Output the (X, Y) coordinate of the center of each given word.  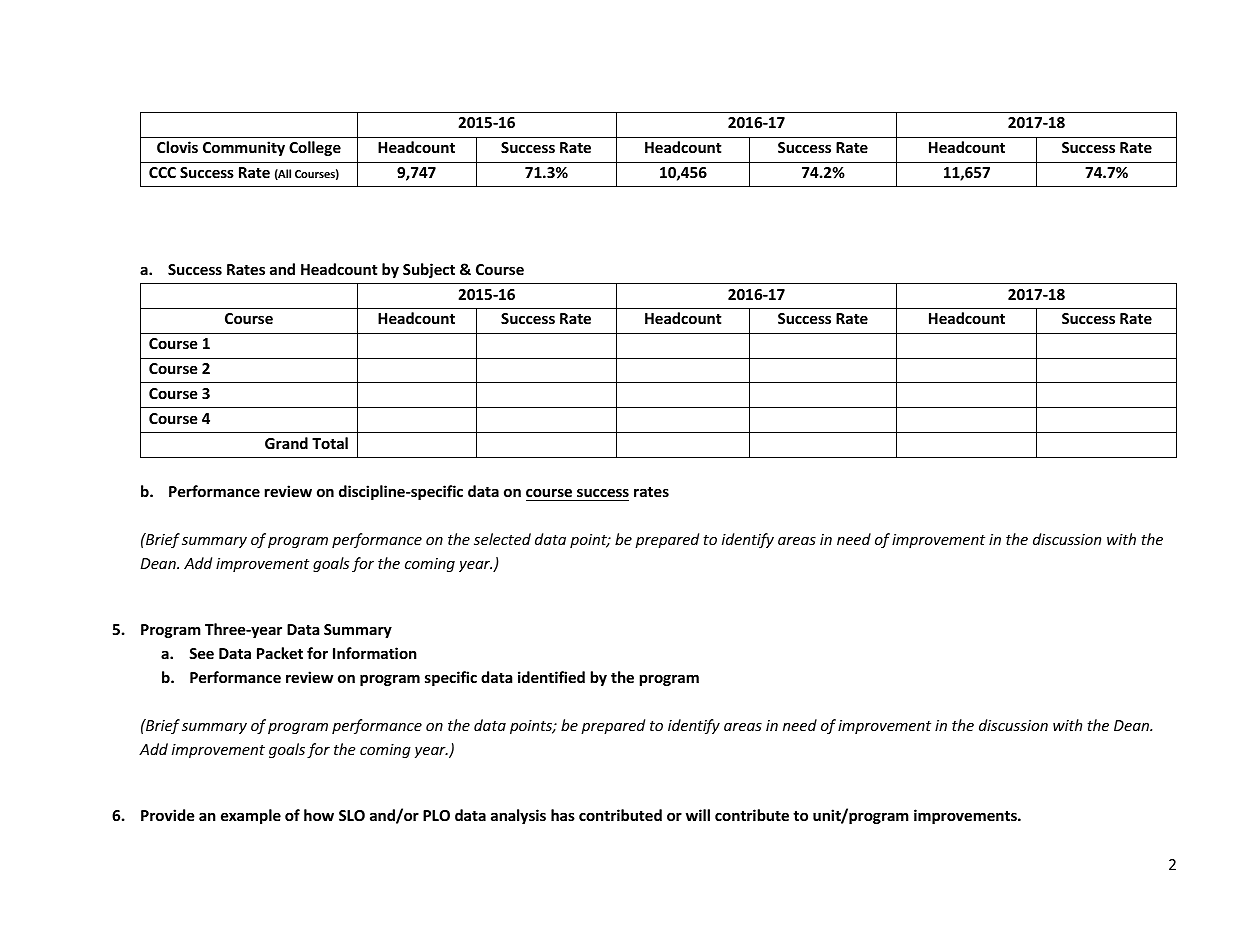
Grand (286, 443)
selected (502, 539)
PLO (436, 815)
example (251, 816)
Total (330, 443)
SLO (352, 815)
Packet (280, 653)
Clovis (177, 147)
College (315, 148)
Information (375, 653)
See (201, 653)
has (563, 815)
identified (551, 677)
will (698, 815)
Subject (429, 270)
